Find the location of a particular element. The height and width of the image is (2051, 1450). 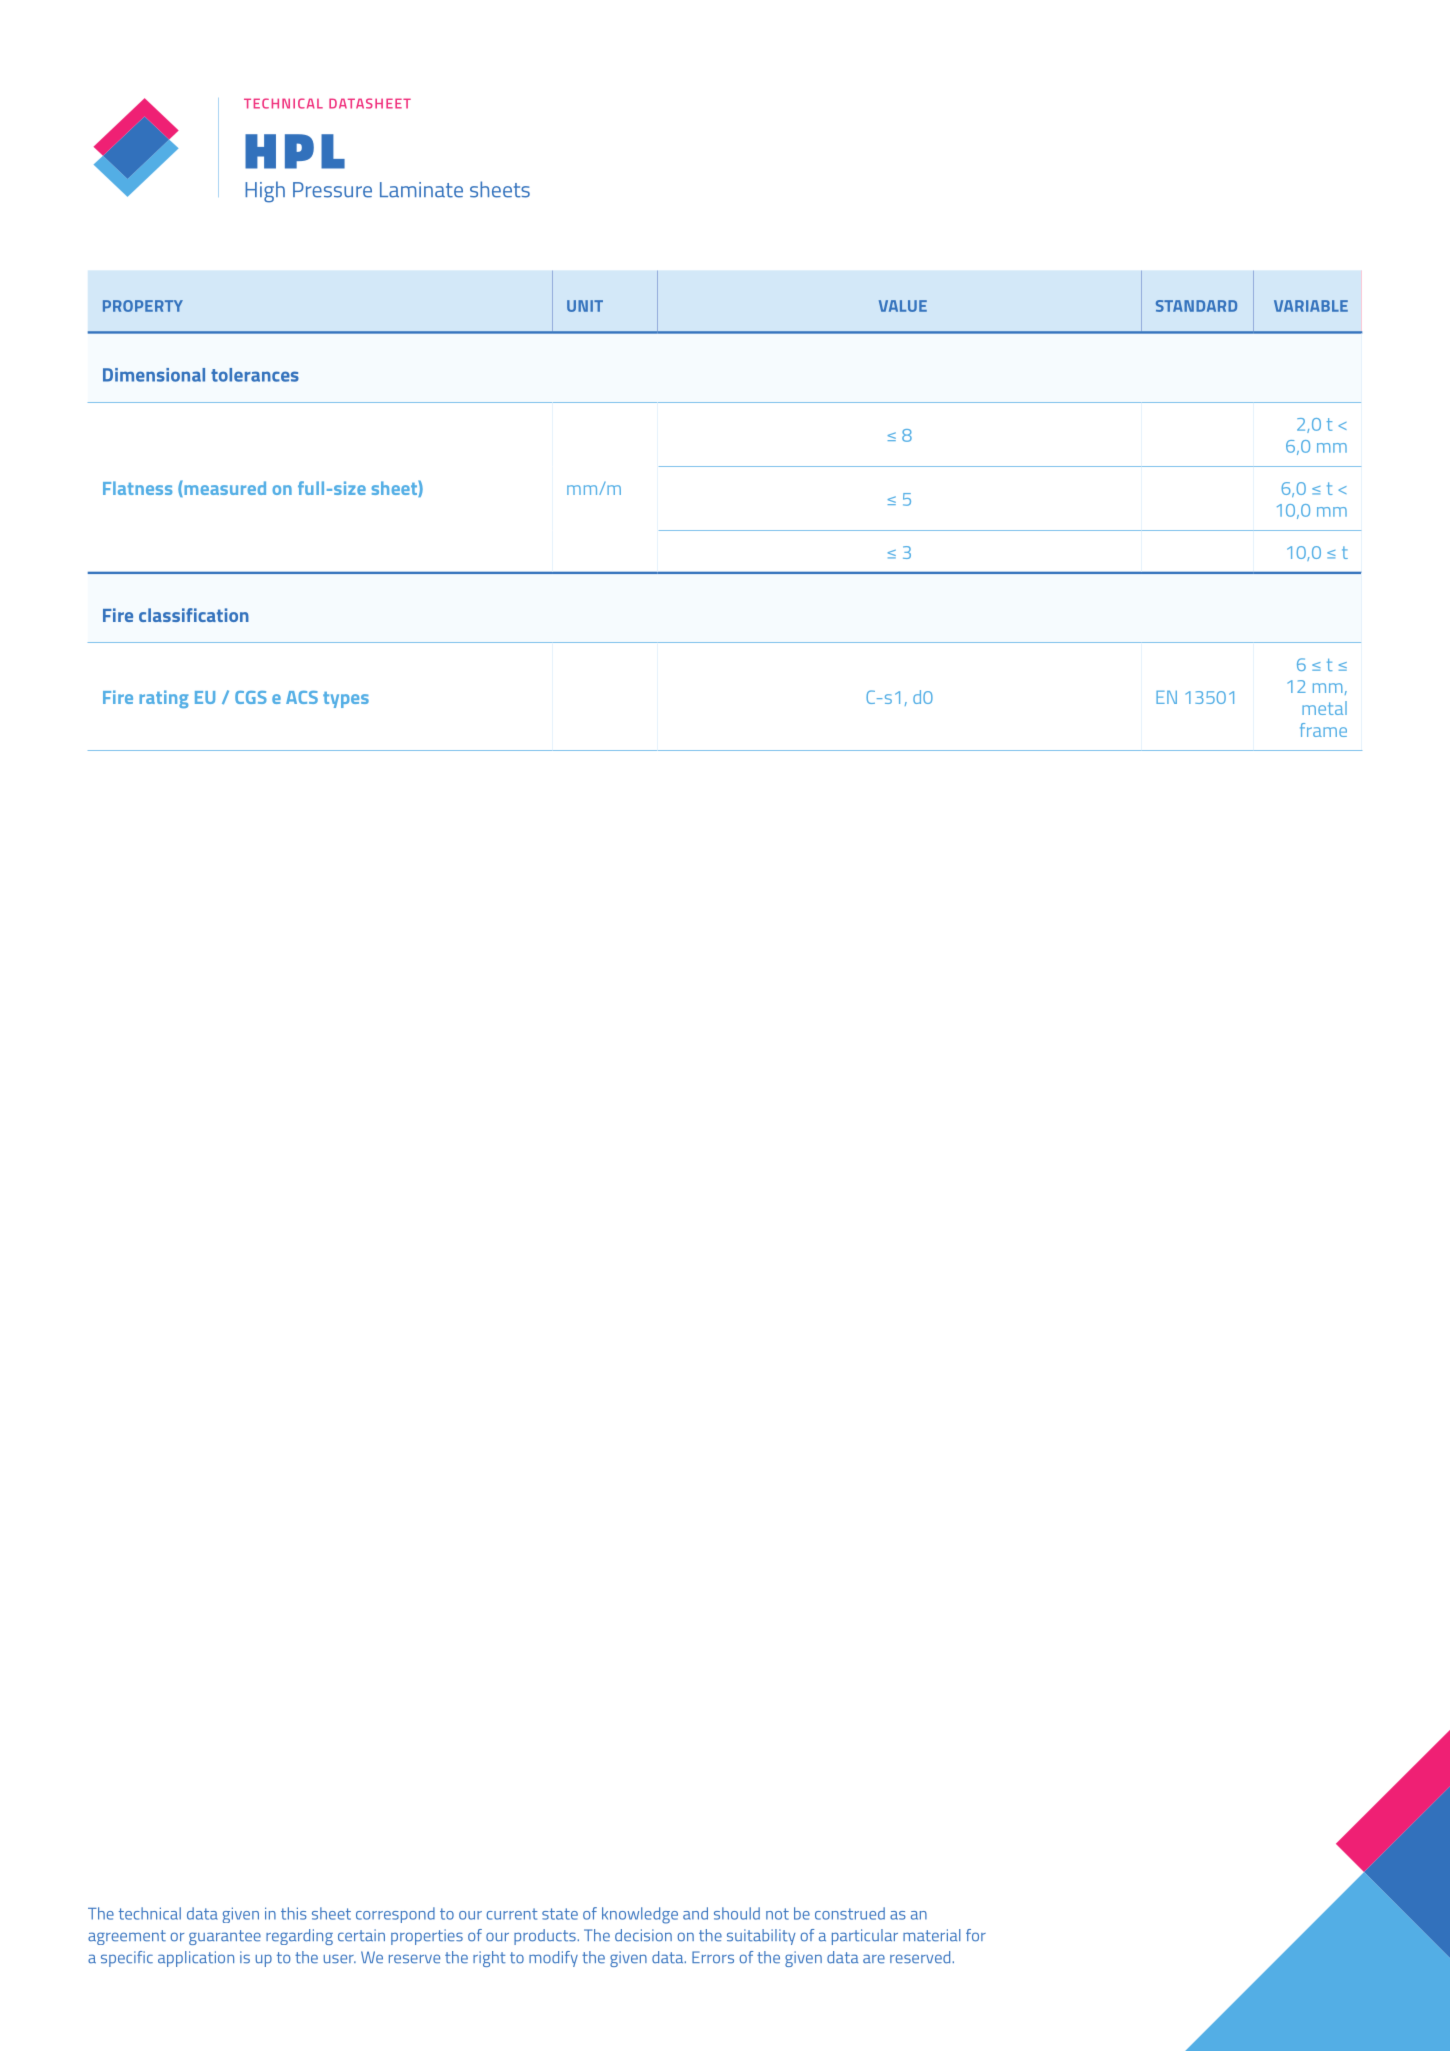

not is located at coordinates (777, 1914).
